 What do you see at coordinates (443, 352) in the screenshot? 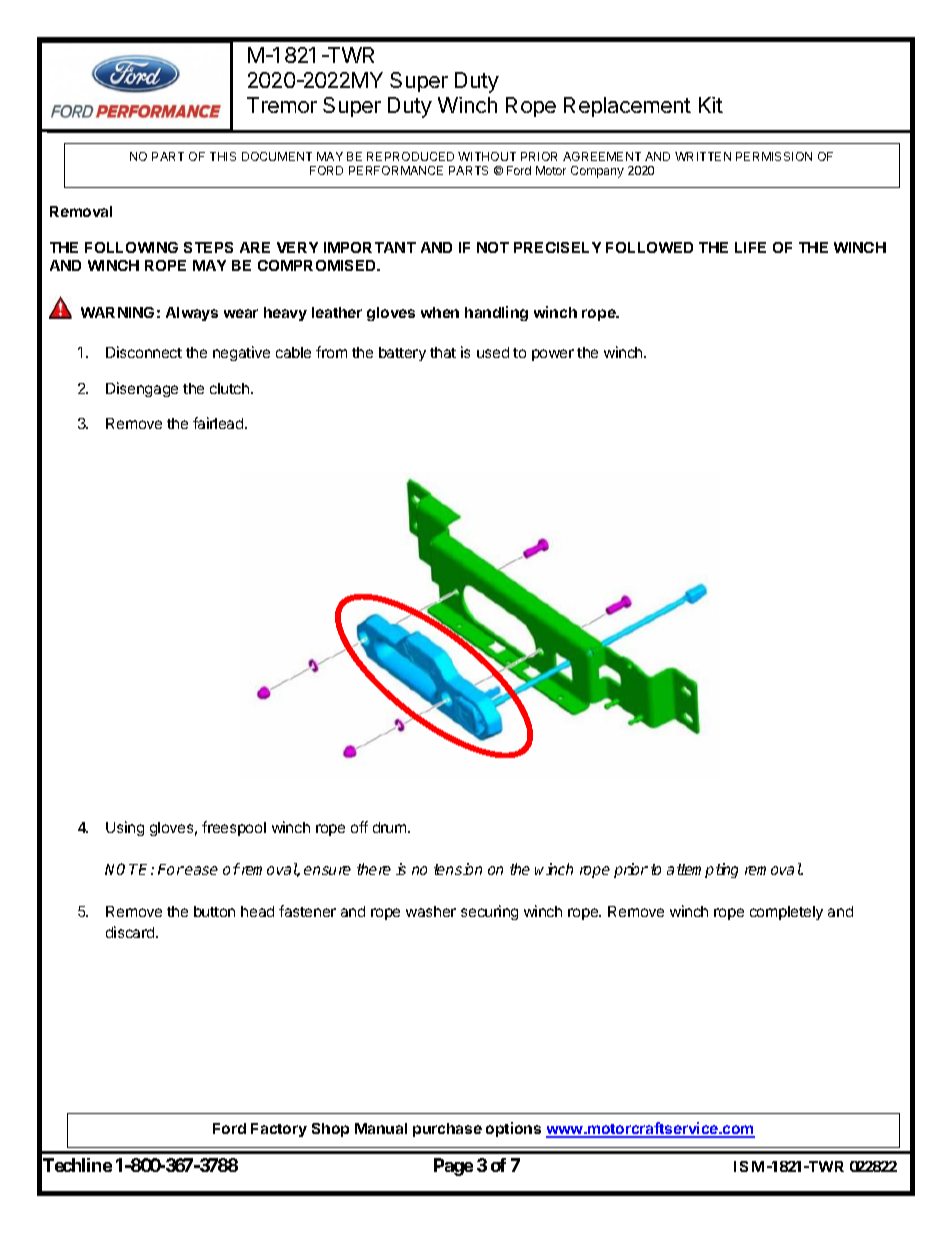
I see `that` at bounding box center [443, 352].
